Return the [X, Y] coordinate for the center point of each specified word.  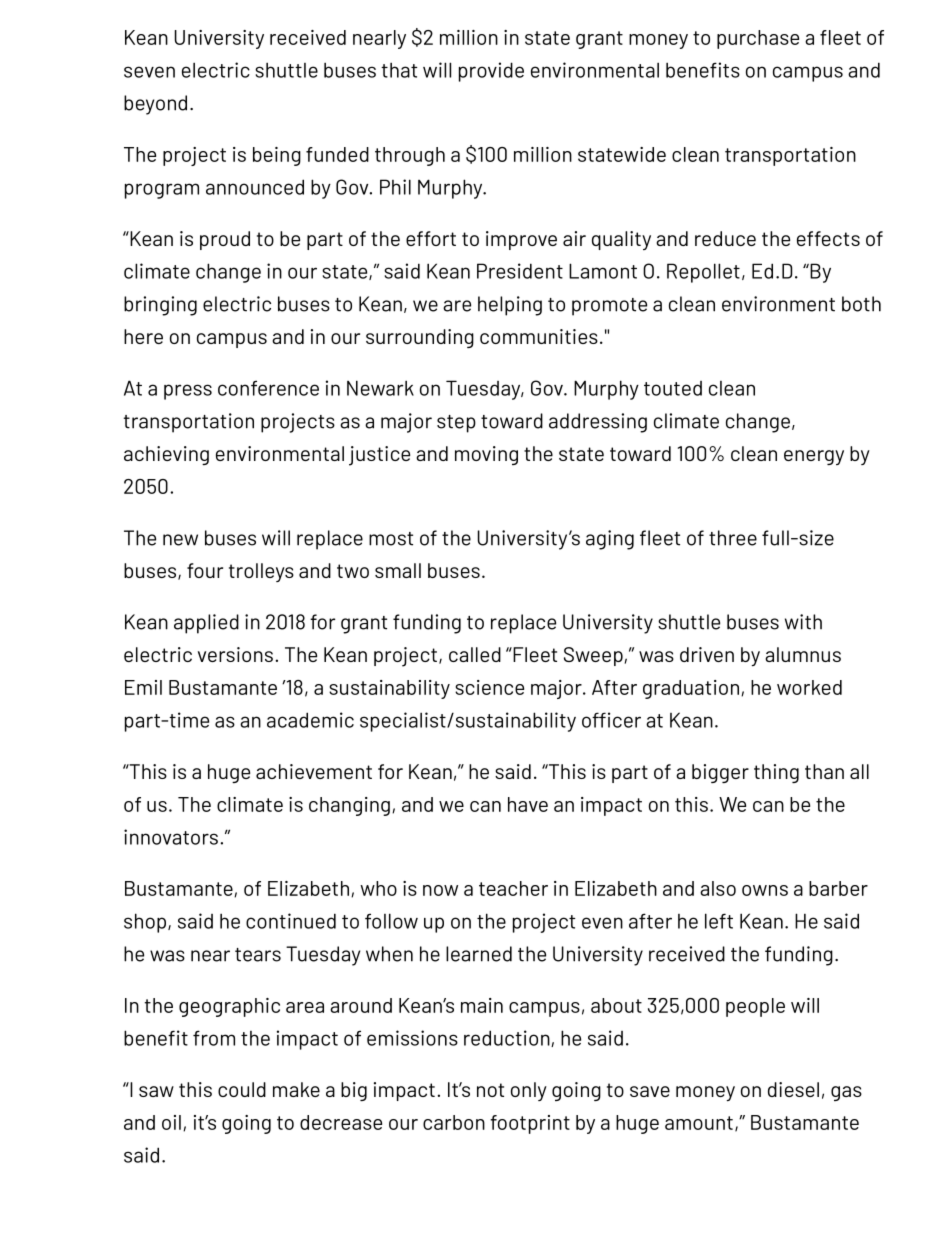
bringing [160, 306]
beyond [155, 105]
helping [510, 306]
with [803, 622]
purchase [758, 39]
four [205, 570]
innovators [171, 837]
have [528, 804]
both [861, 304]
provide [491, 72]
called [475, 654]
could [242, 1089]
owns [765, 890]
